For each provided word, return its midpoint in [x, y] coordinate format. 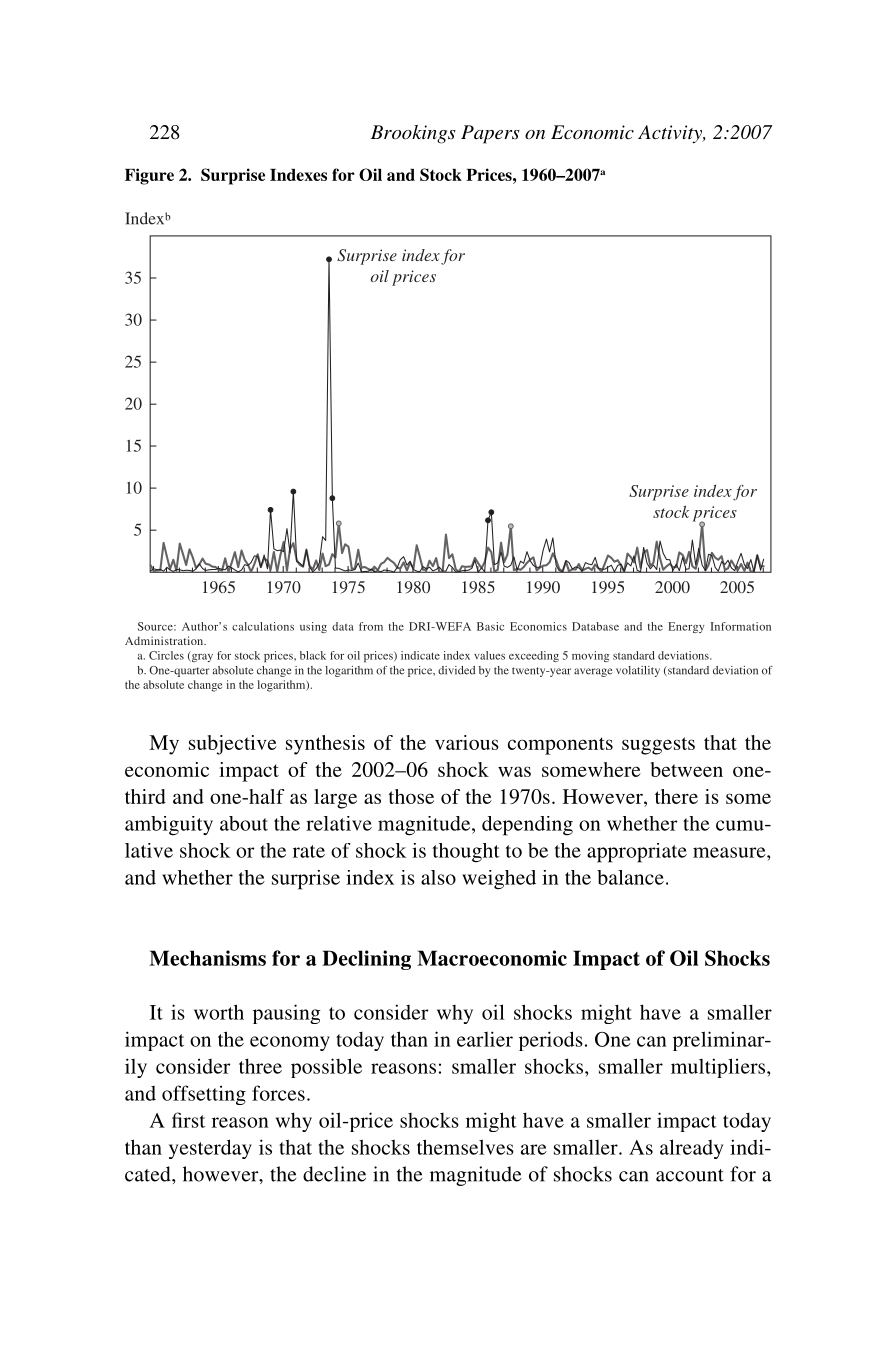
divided [456, 670]
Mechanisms [207, 958]
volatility [638, 671]
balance [630, 877]
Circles [166, 655]
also [438, 877]
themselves [465, 1147]
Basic [490, 626]
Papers [490, 134]
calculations [263, 626]
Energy [686, 627]
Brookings [413, 134]
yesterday [210, 1149]
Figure [149, 176]
